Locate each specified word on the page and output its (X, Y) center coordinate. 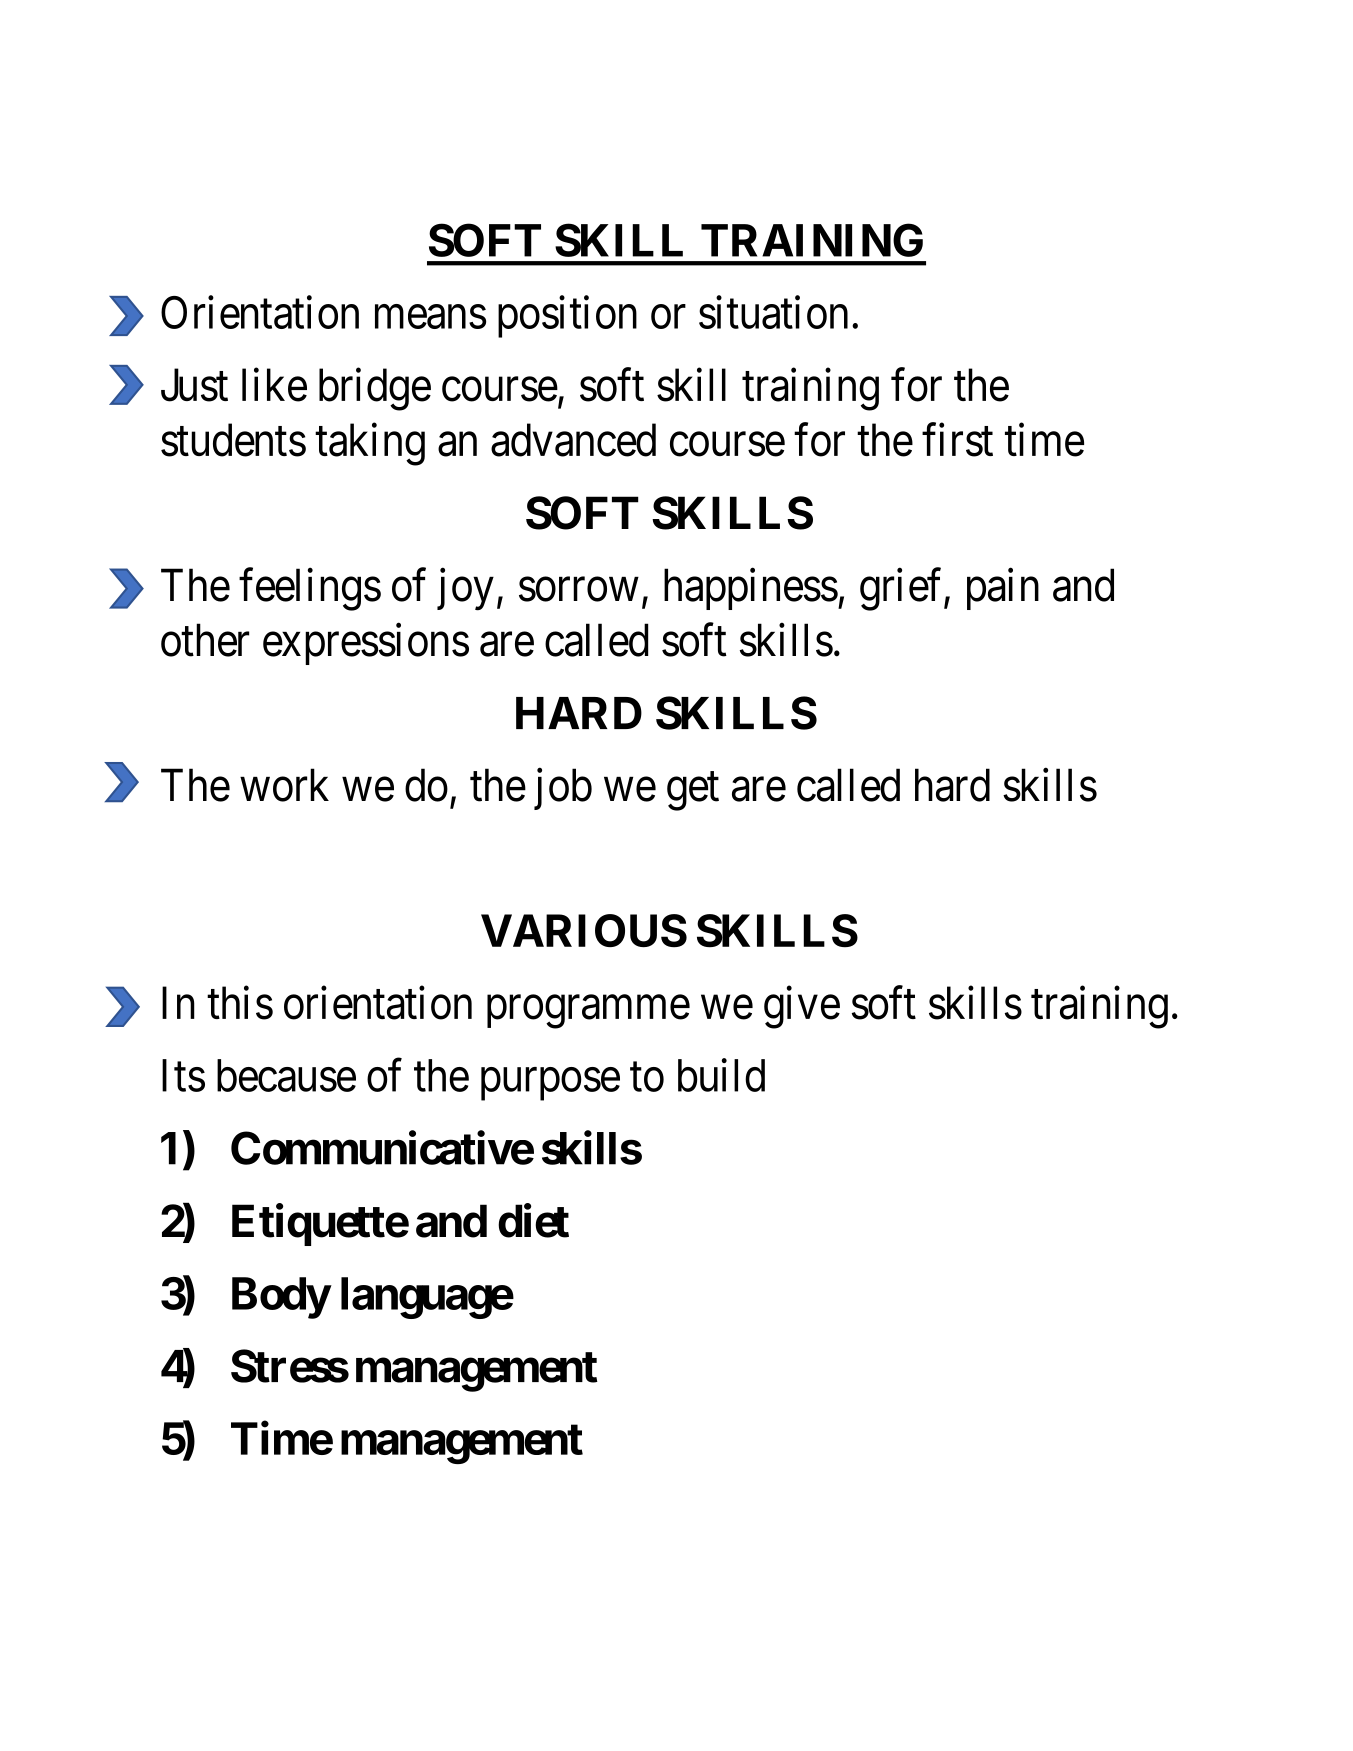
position (567, 317)
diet (533, 1221)
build (721, 1075)
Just (194, 385)
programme (588, 1012)
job (563, 789)
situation (773, 312)
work (284, 785)
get (693, 792)
